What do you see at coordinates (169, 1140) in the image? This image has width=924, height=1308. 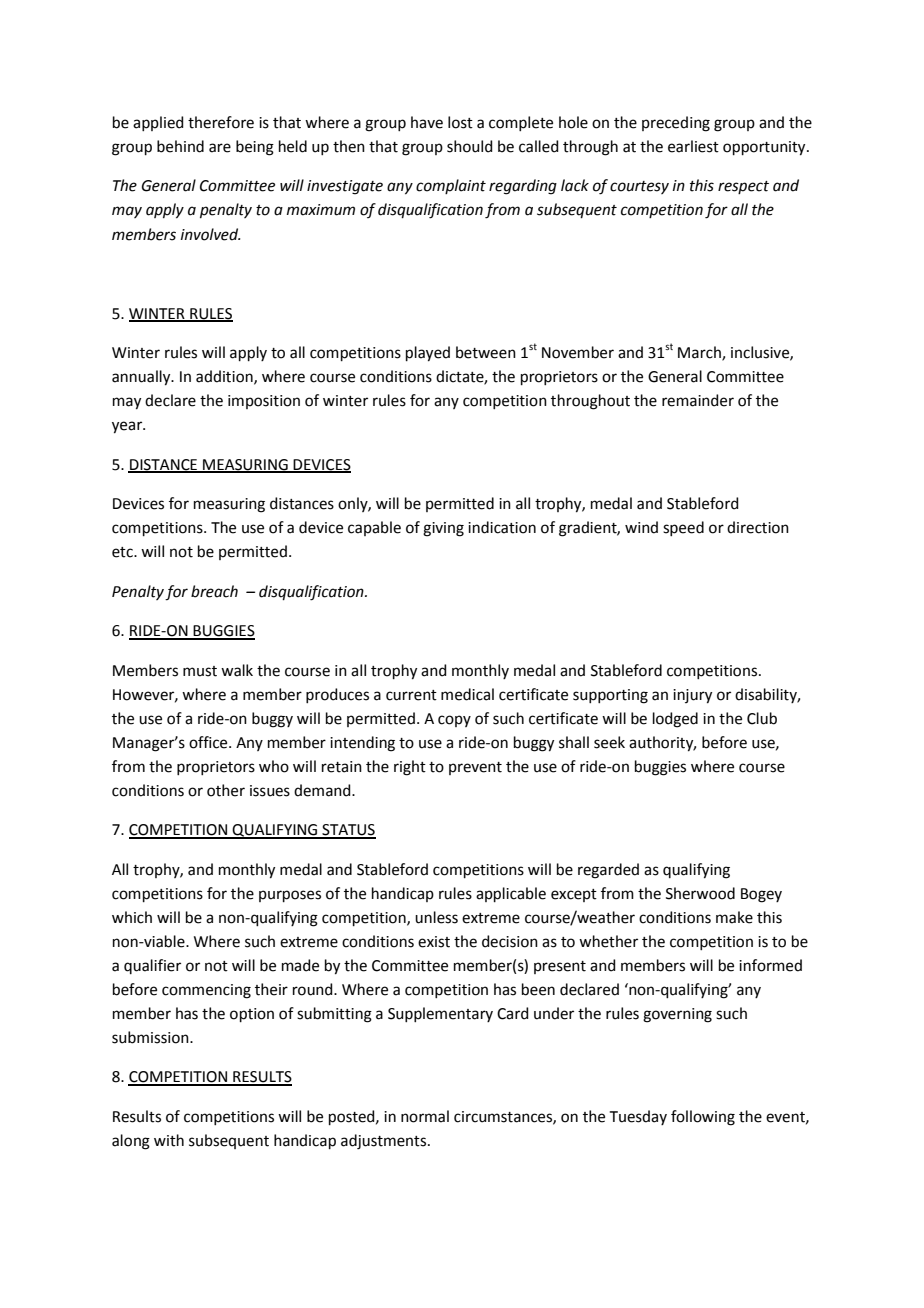 I see `with` at bounding box center [169, 1140].
